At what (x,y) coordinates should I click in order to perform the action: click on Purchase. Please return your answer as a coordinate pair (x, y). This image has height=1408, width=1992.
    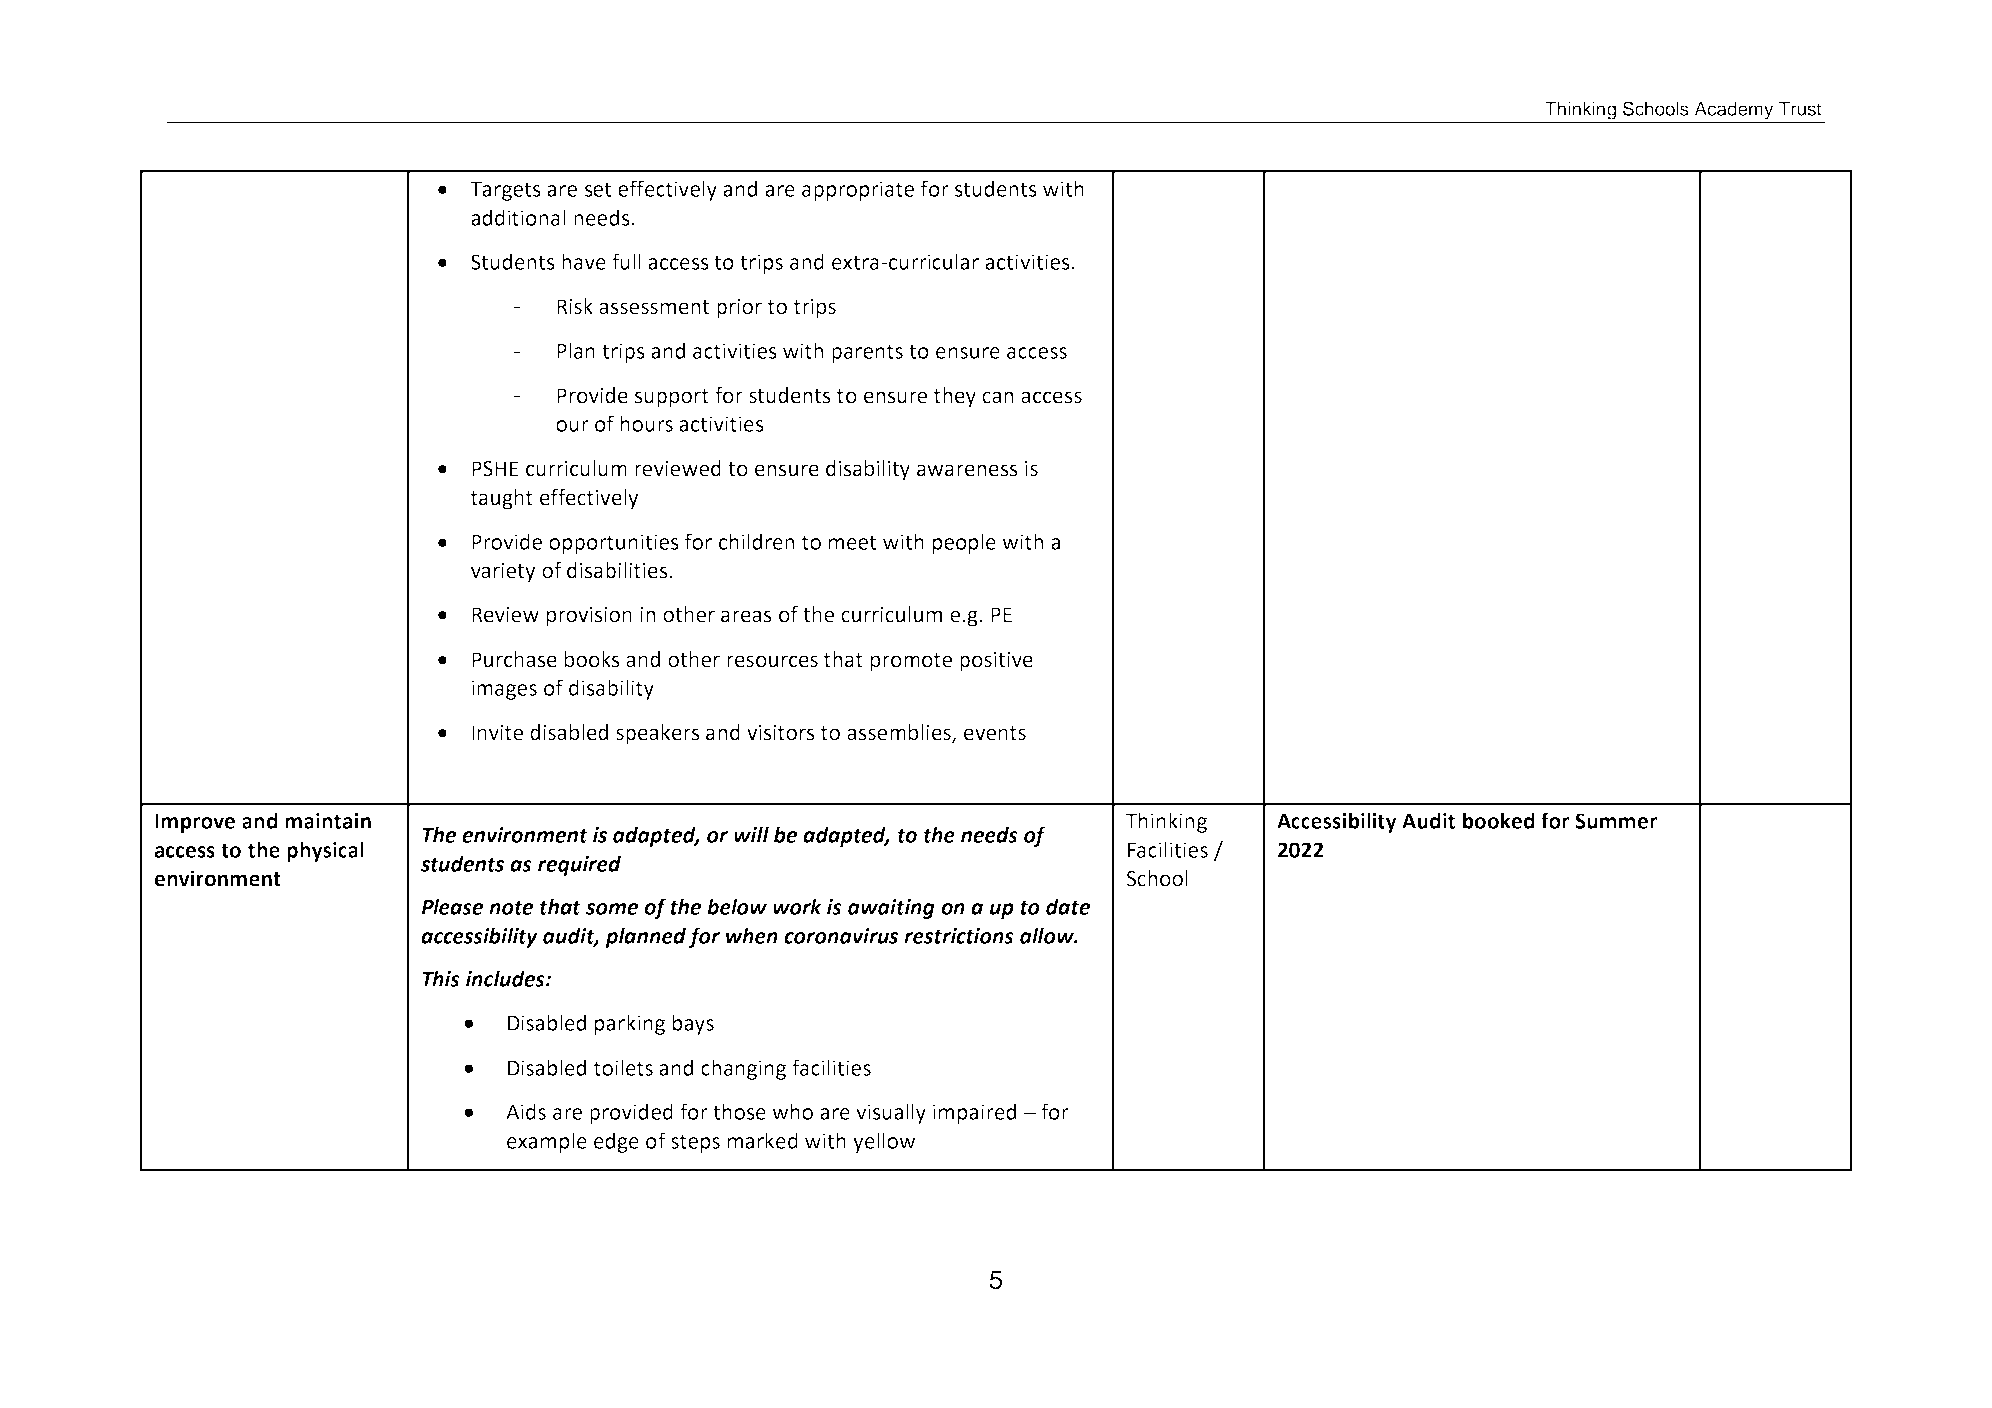
    Looking at the image, I should click on (514, 659).
